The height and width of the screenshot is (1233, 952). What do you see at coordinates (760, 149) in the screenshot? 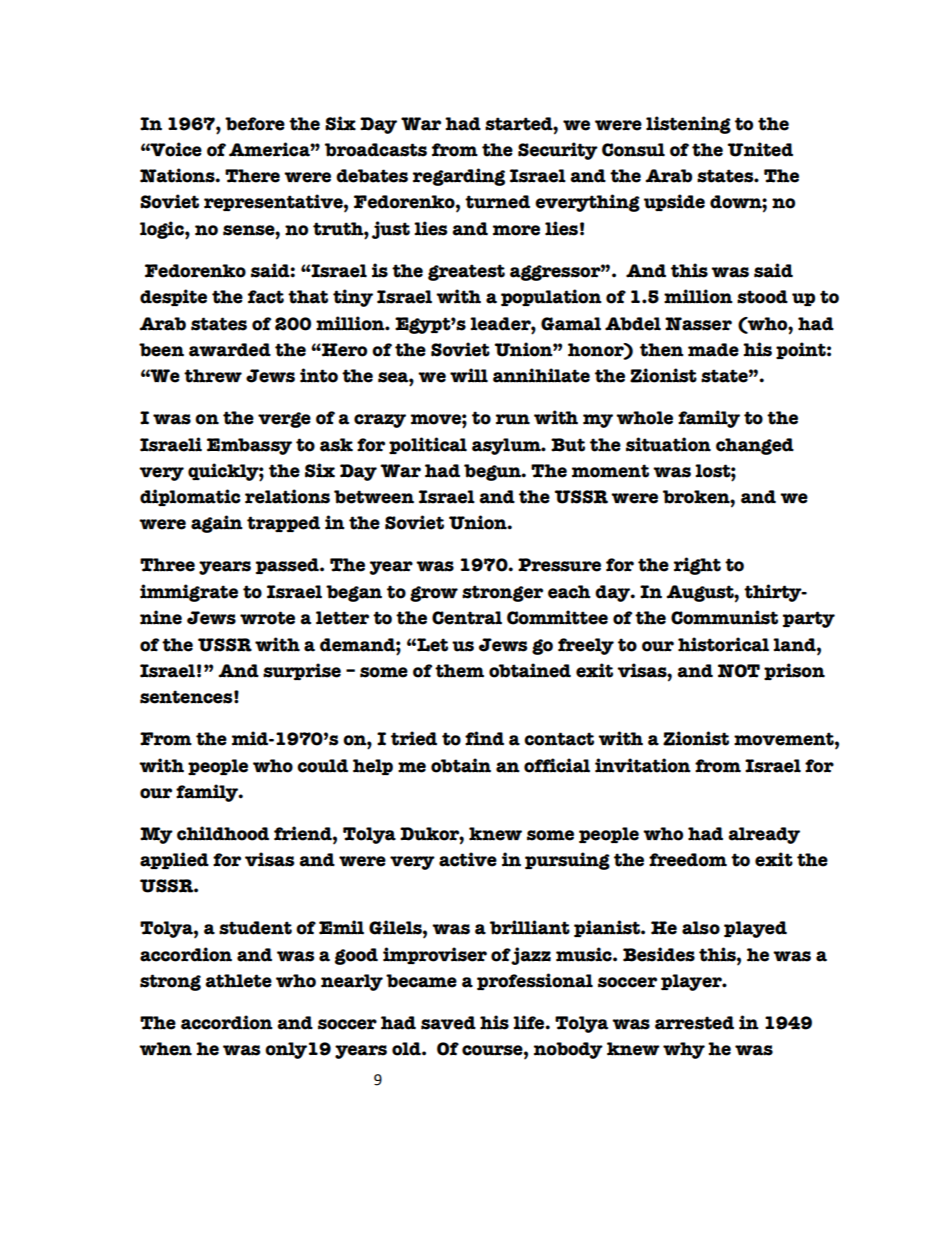
I see `United` at bounding box center [760, 149].
